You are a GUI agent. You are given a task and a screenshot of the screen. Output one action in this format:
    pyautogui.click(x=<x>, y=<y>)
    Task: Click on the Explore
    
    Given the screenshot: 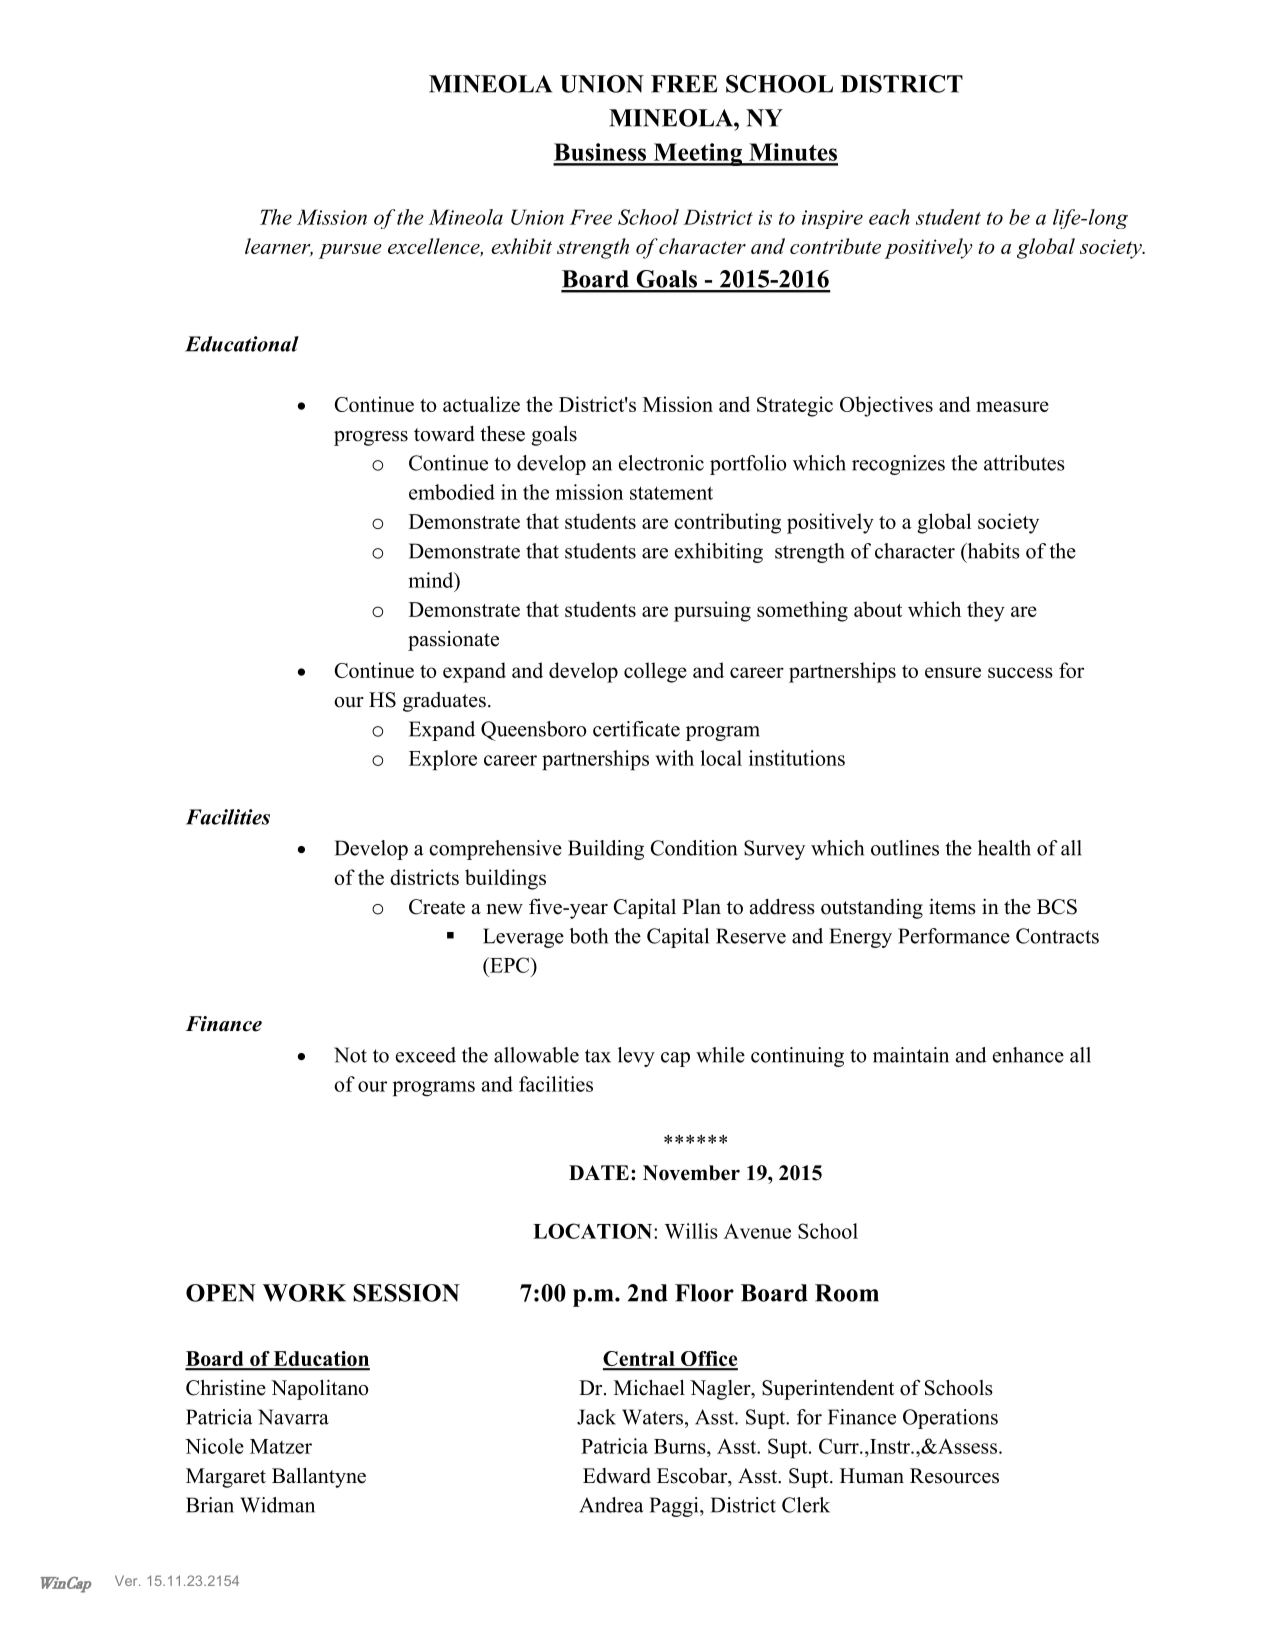 What is the action you would take?
    pyautogui.click(x=443, y=760)
